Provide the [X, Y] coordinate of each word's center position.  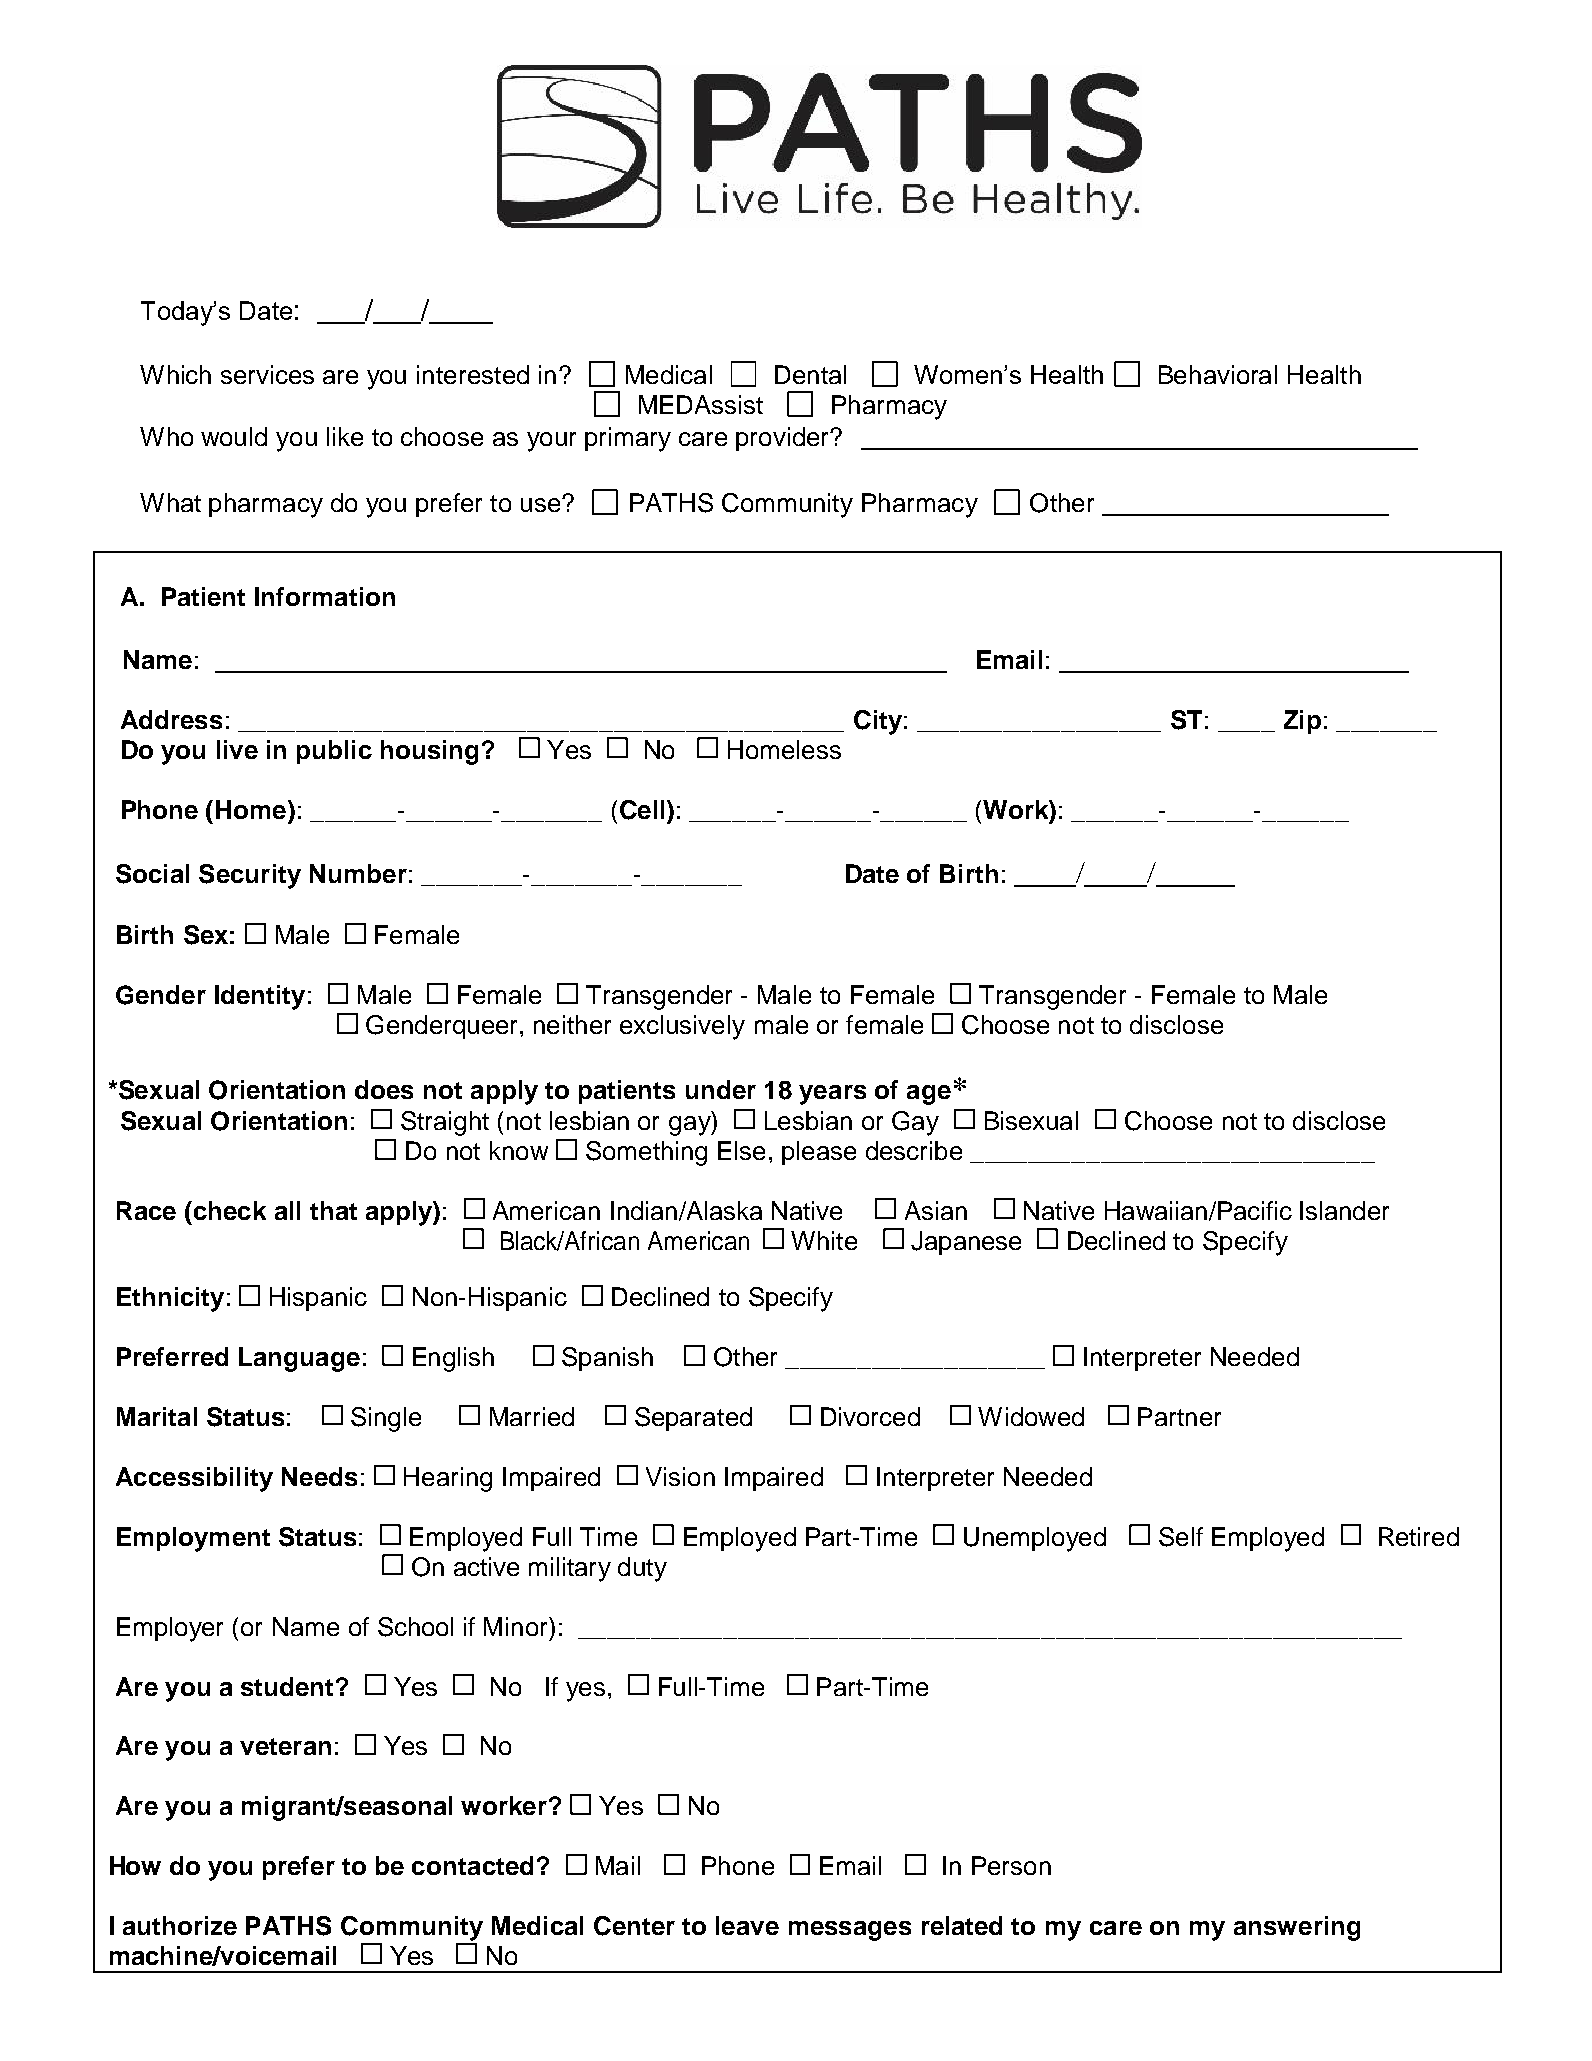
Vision [680, 1476]
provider [784, 439]
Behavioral [1218, 374]
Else [741, 1150]
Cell [642, 810]
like [345, 436]
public [334, 752]
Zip [1302, 722]
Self [1181, 1537]
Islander [1344, 1210]
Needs [319, 1476]
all [287, 1210]
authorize [180, 1925]
